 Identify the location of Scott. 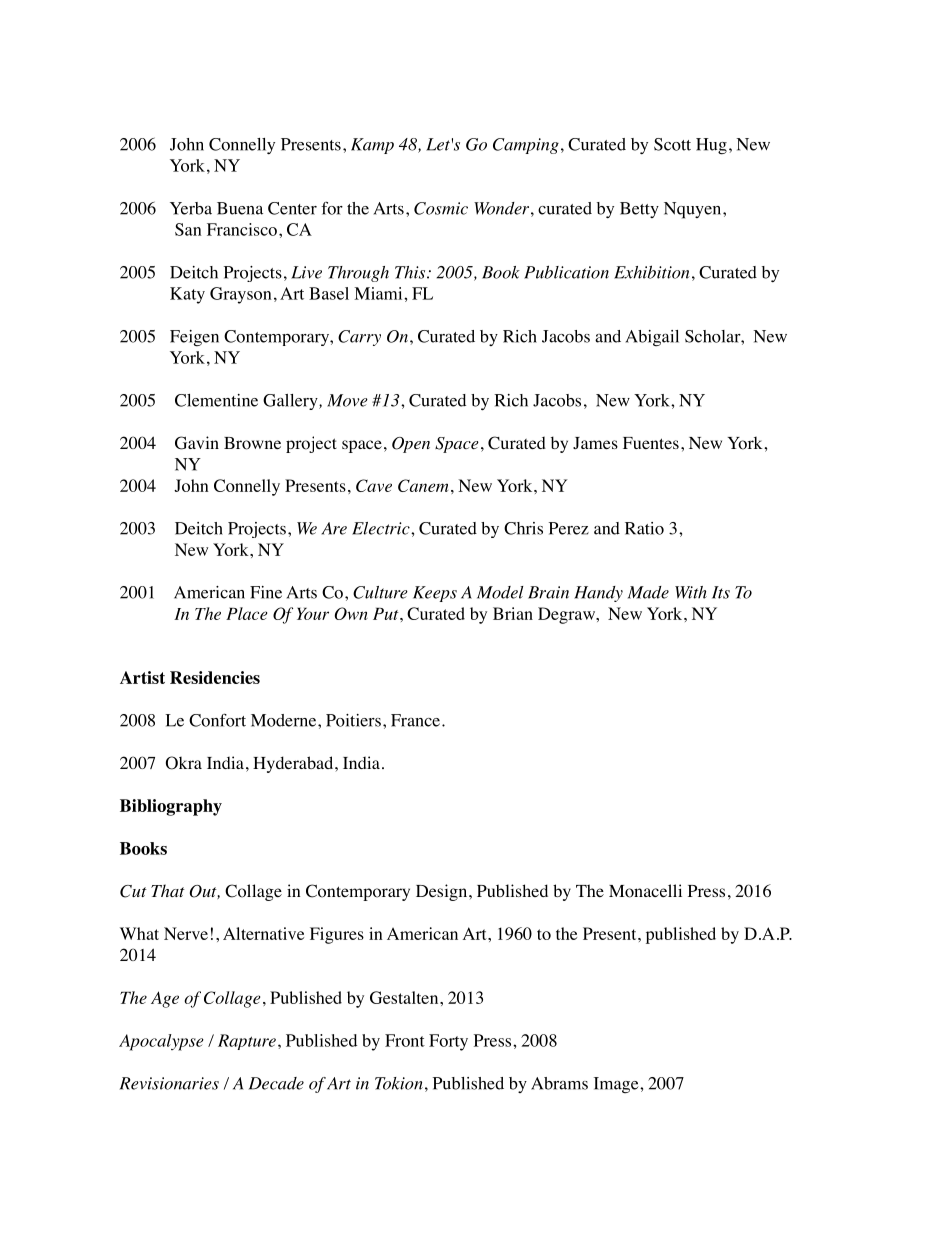
(672, 144).
